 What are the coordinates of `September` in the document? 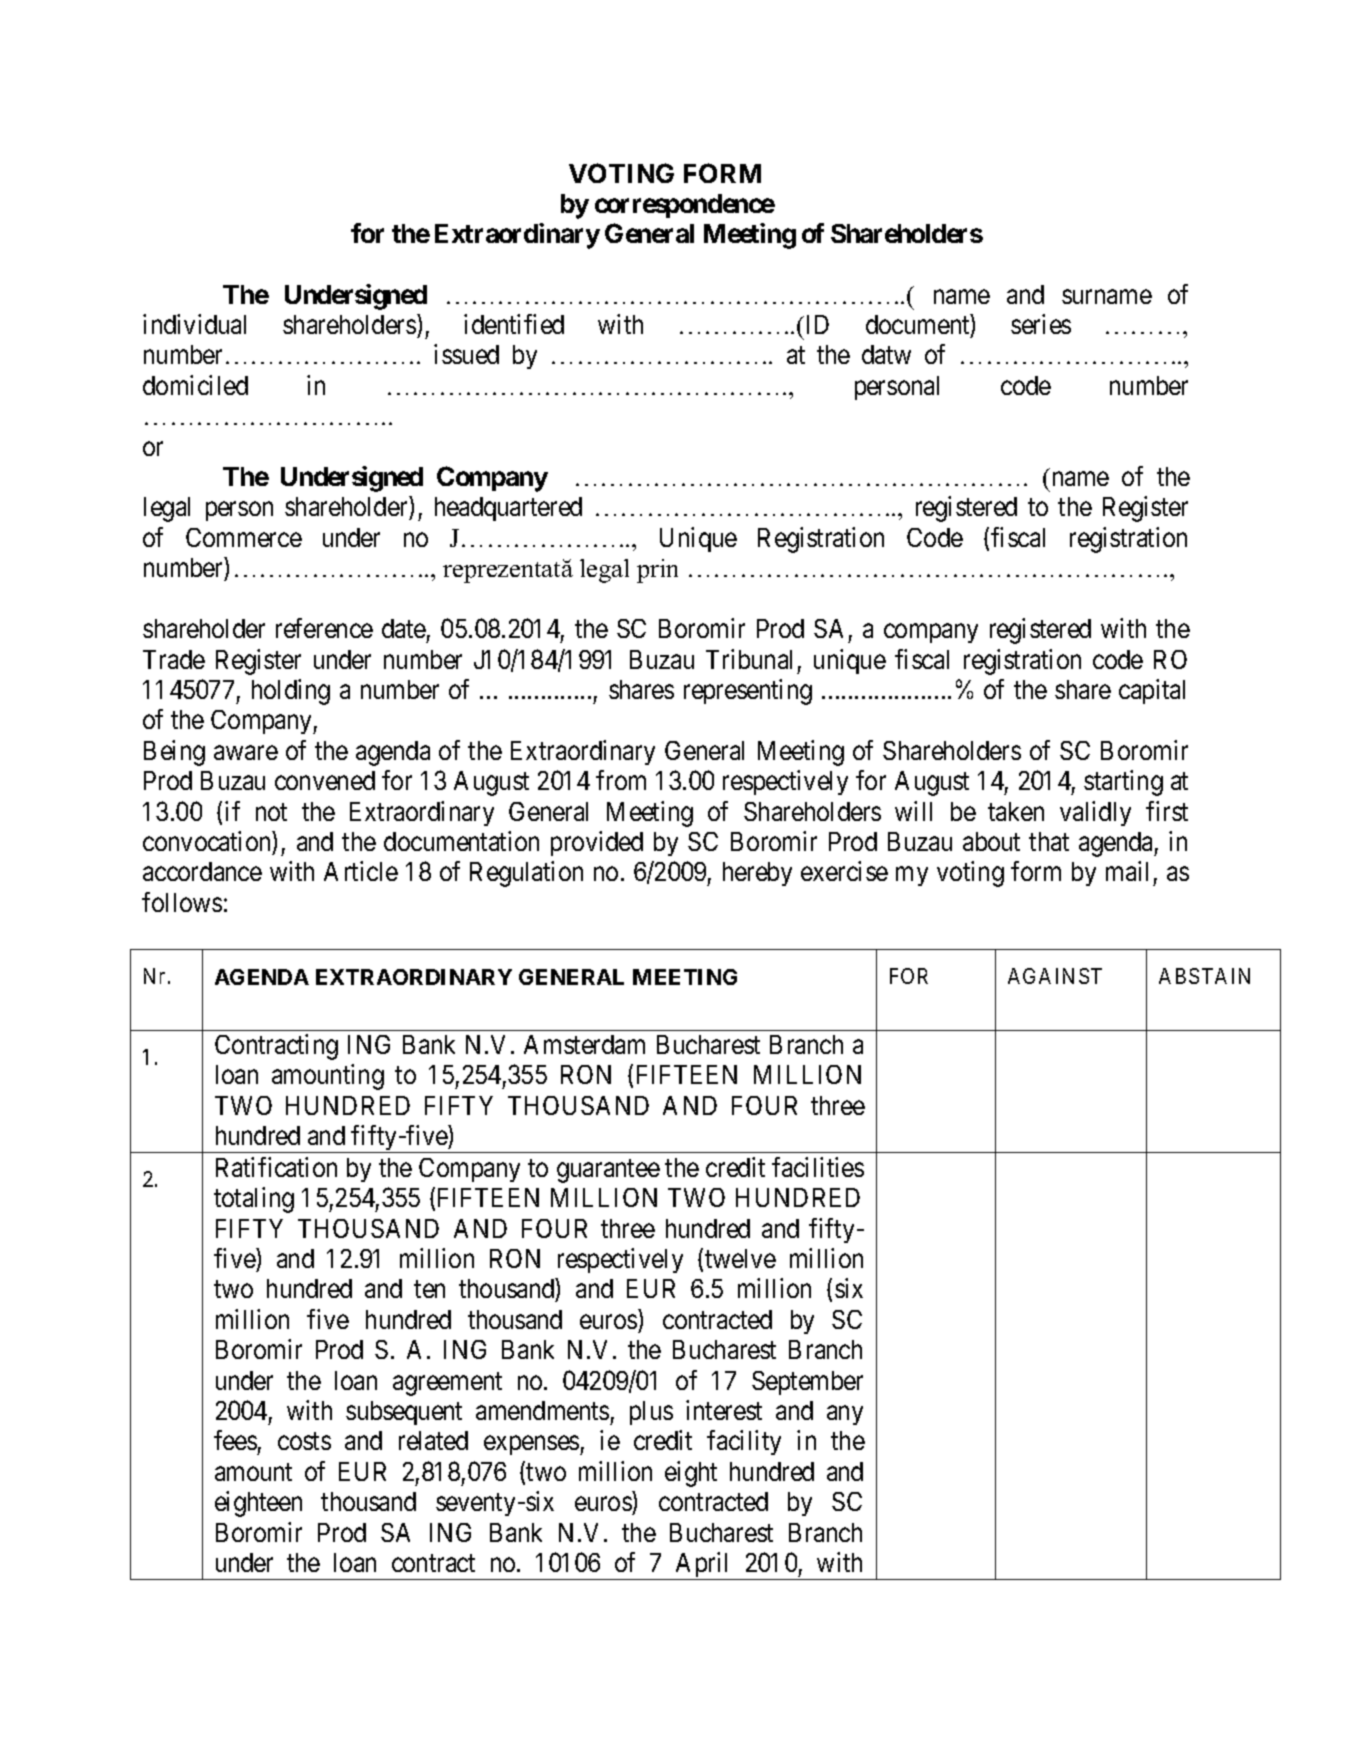 It's located at (807, 1383).
